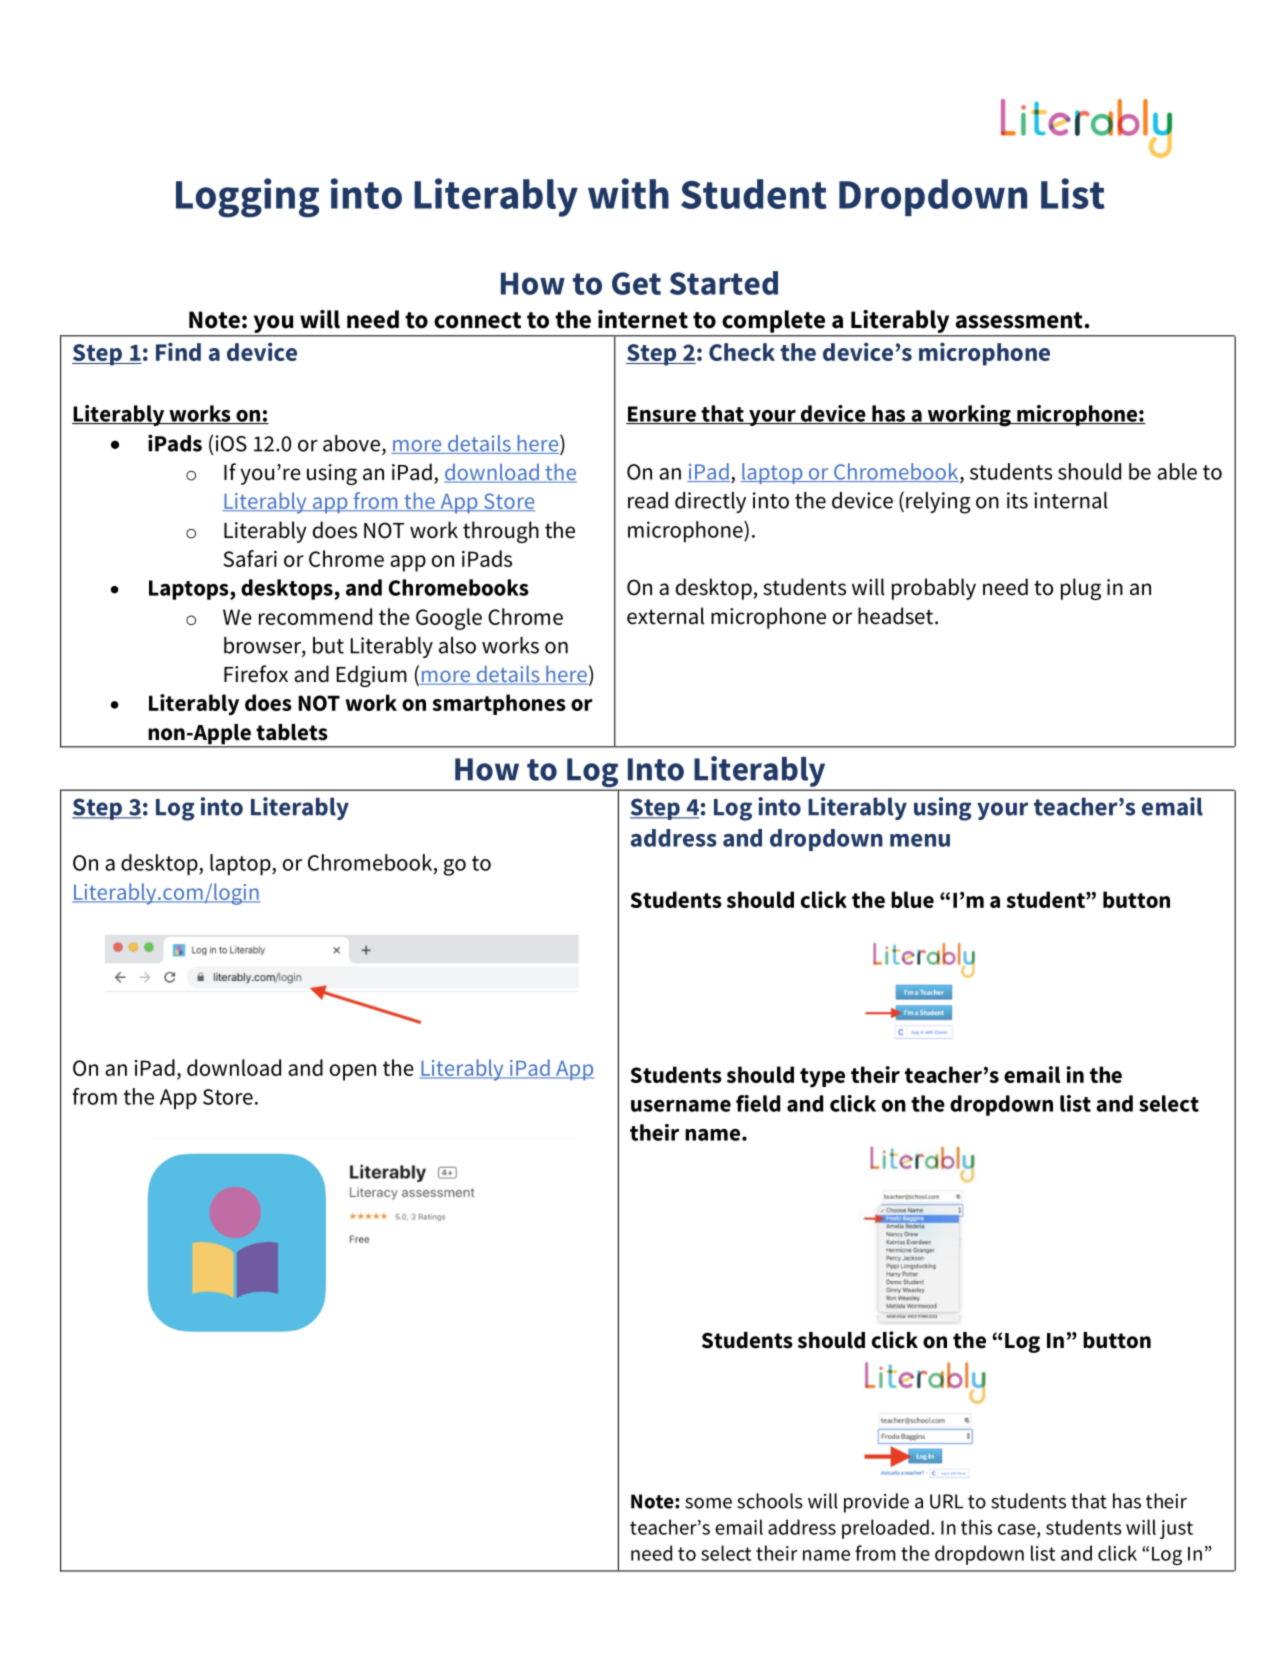  I want to click on with, so click(628, 193).
